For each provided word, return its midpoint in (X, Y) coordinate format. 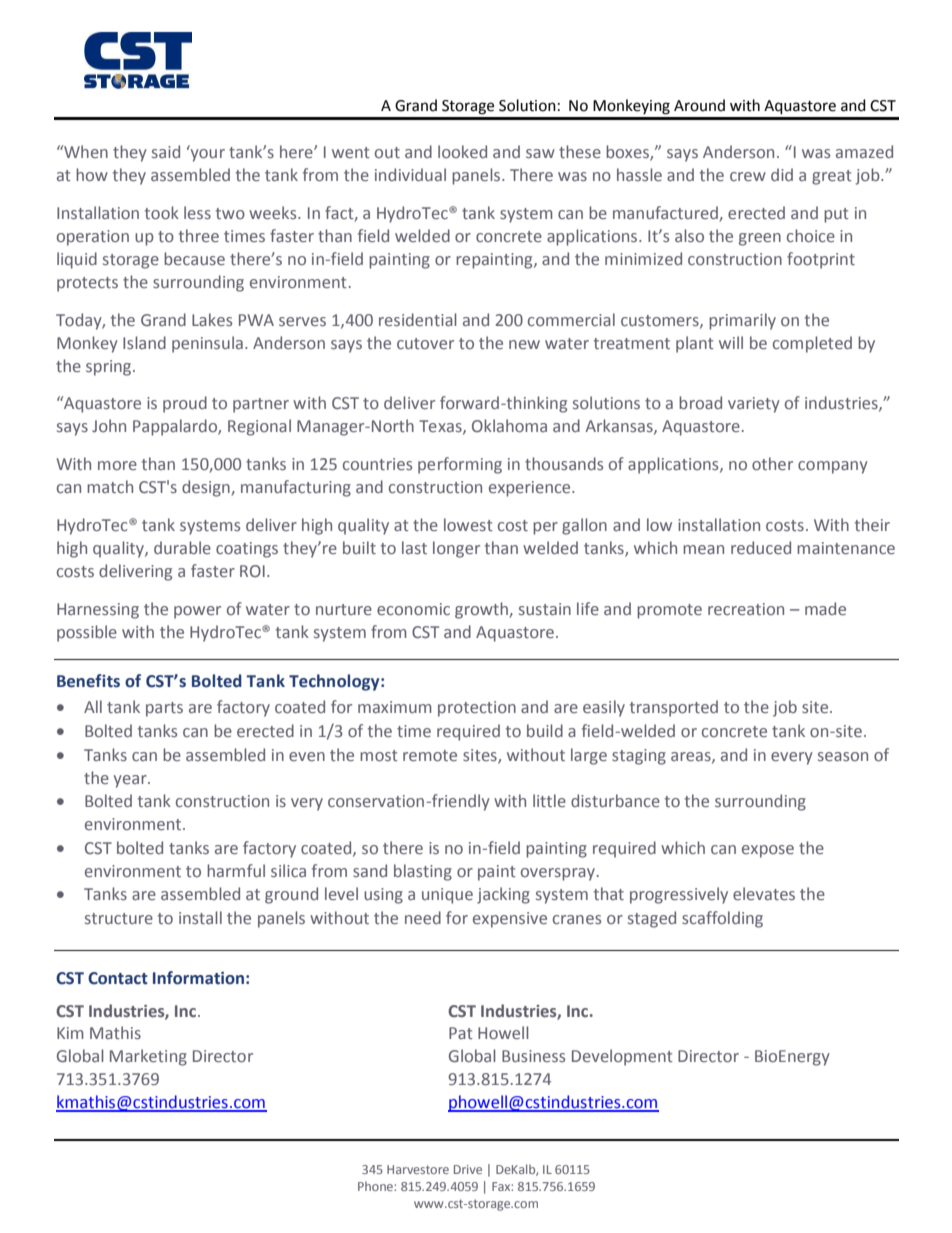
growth (482, 610)
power (197, 612)
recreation (746, 609)
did (782, 174)
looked (462, 151)
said (166, 151)
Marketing (148, 1057)
